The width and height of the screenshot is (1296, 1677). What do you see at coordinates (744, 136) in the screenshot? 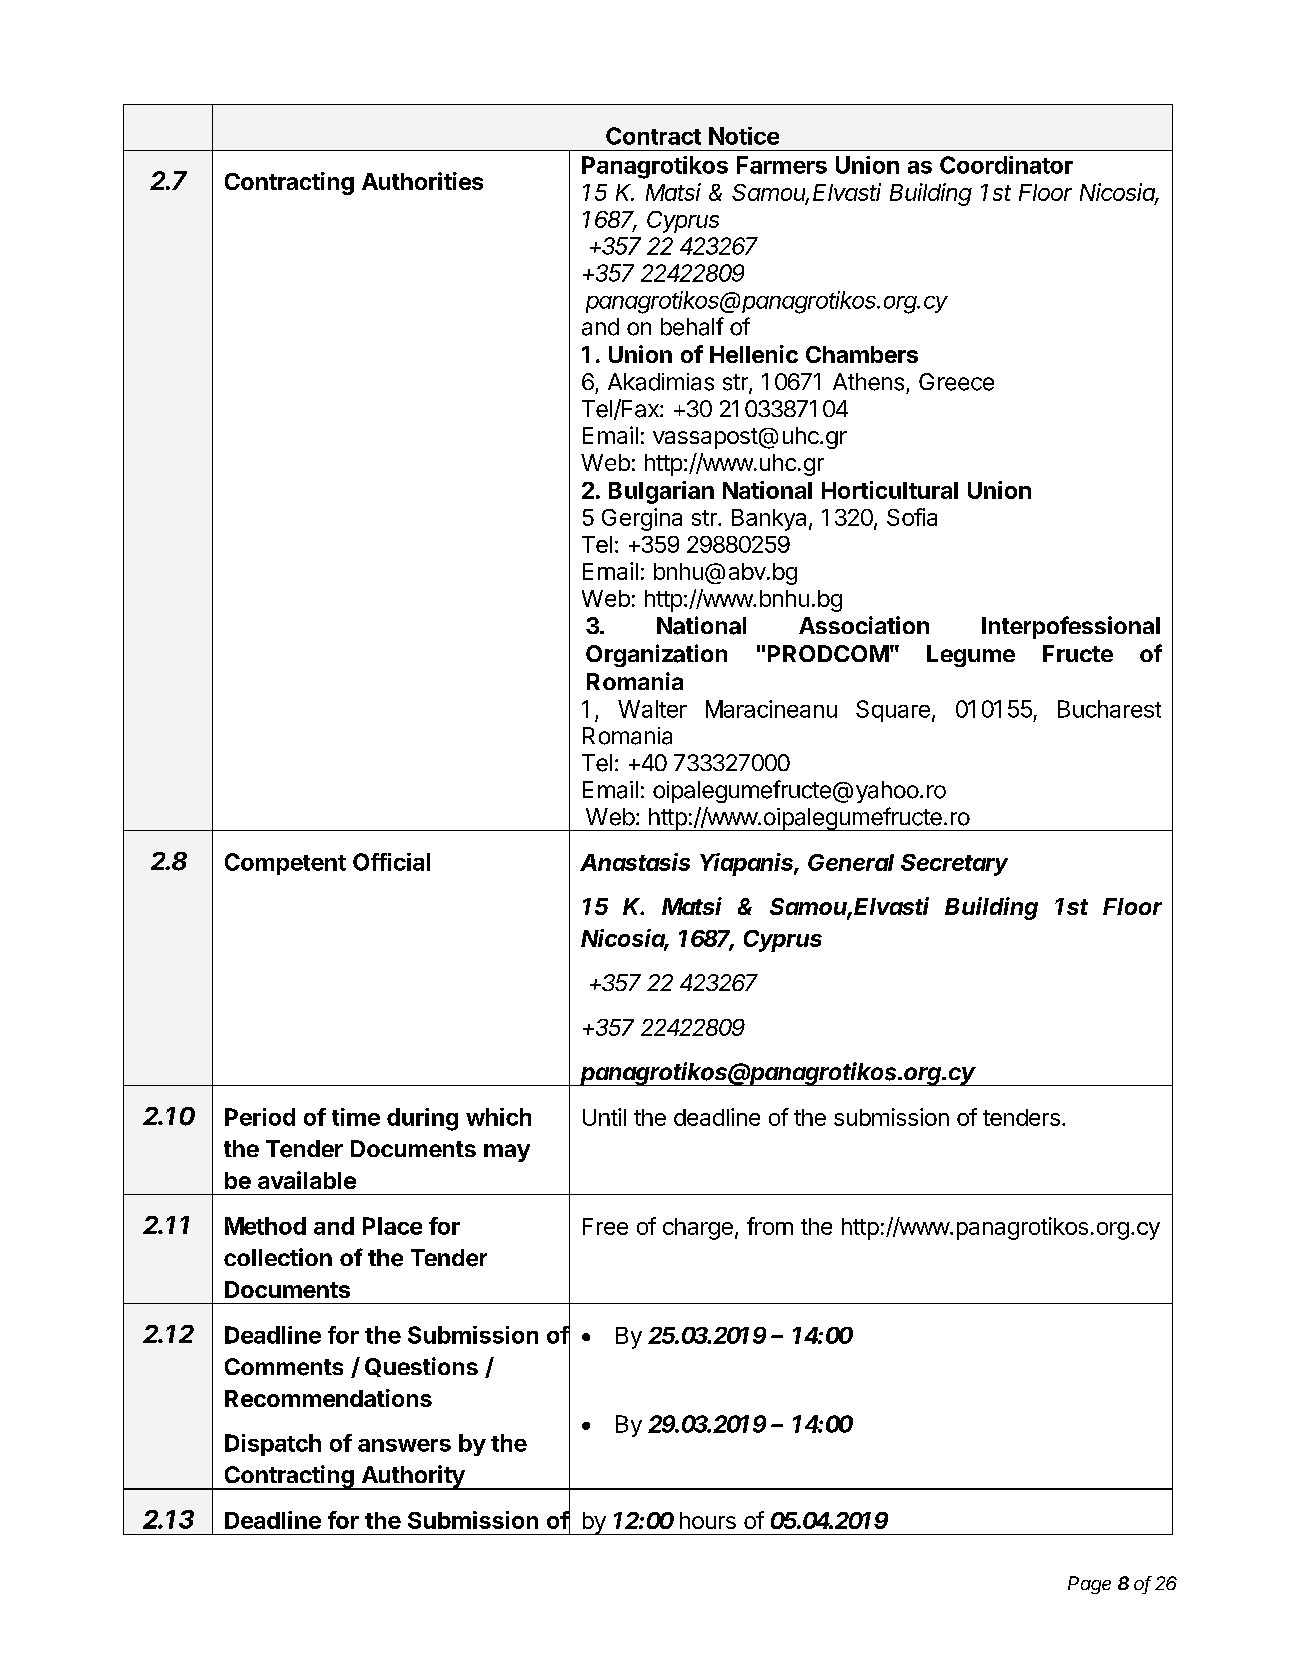
I see `Notice` at bounding box center [744, 136].
